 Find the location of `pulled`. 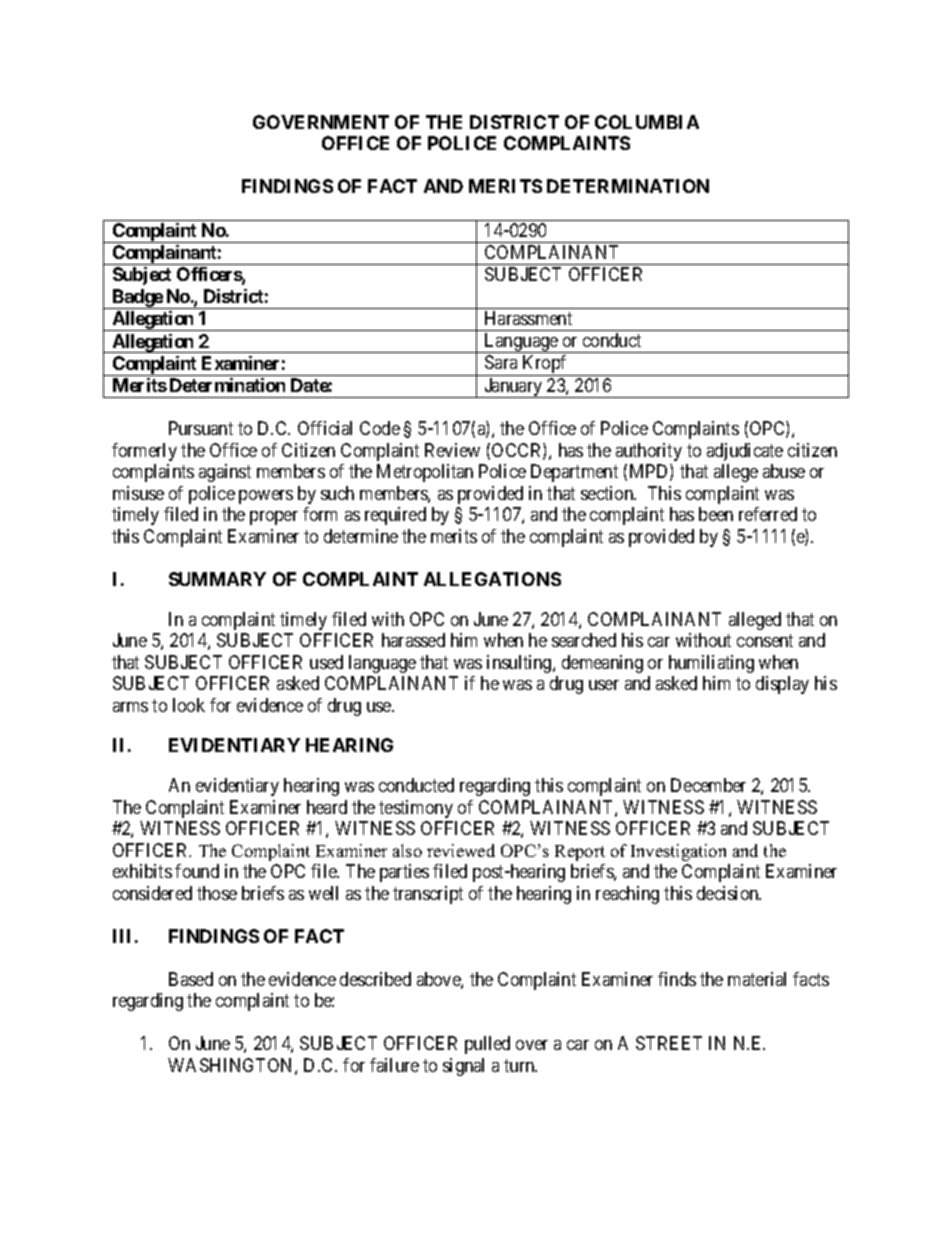

pulled is located at coordinates (487, 1045).
